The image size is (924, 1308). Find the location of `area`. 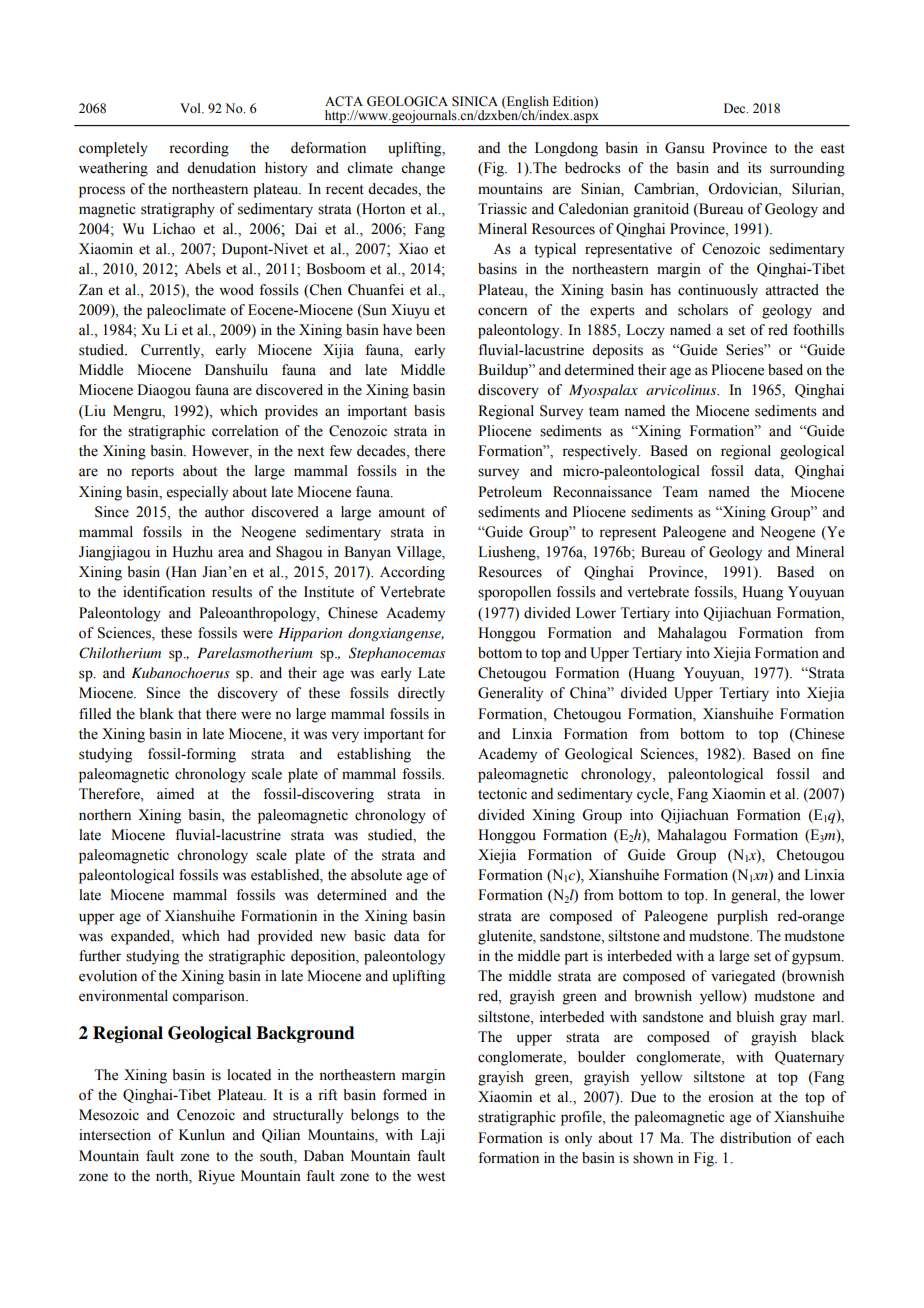

area is located at coordinates (231, 553).
